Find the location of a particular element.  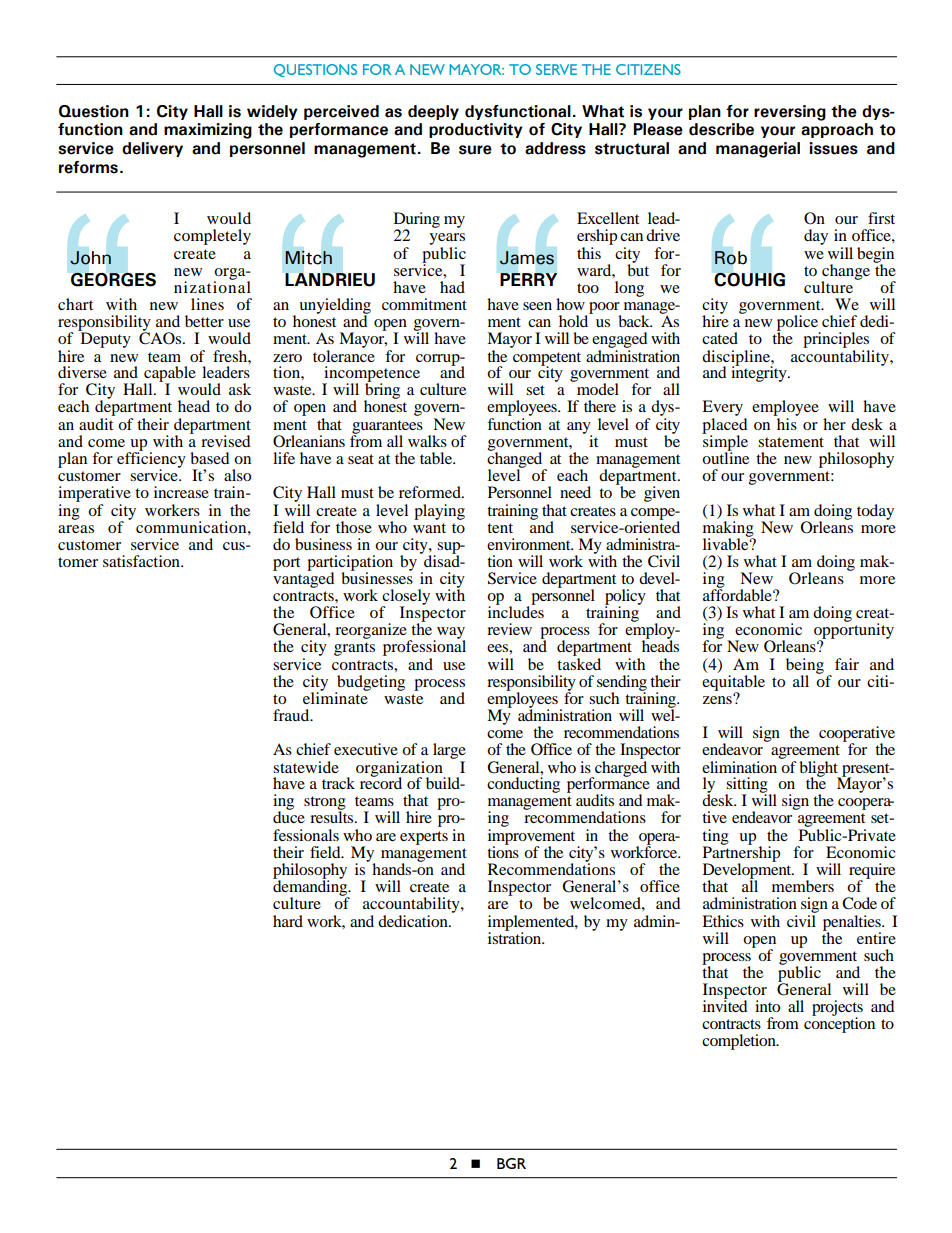

walks is located at coordinates (427, 441).
